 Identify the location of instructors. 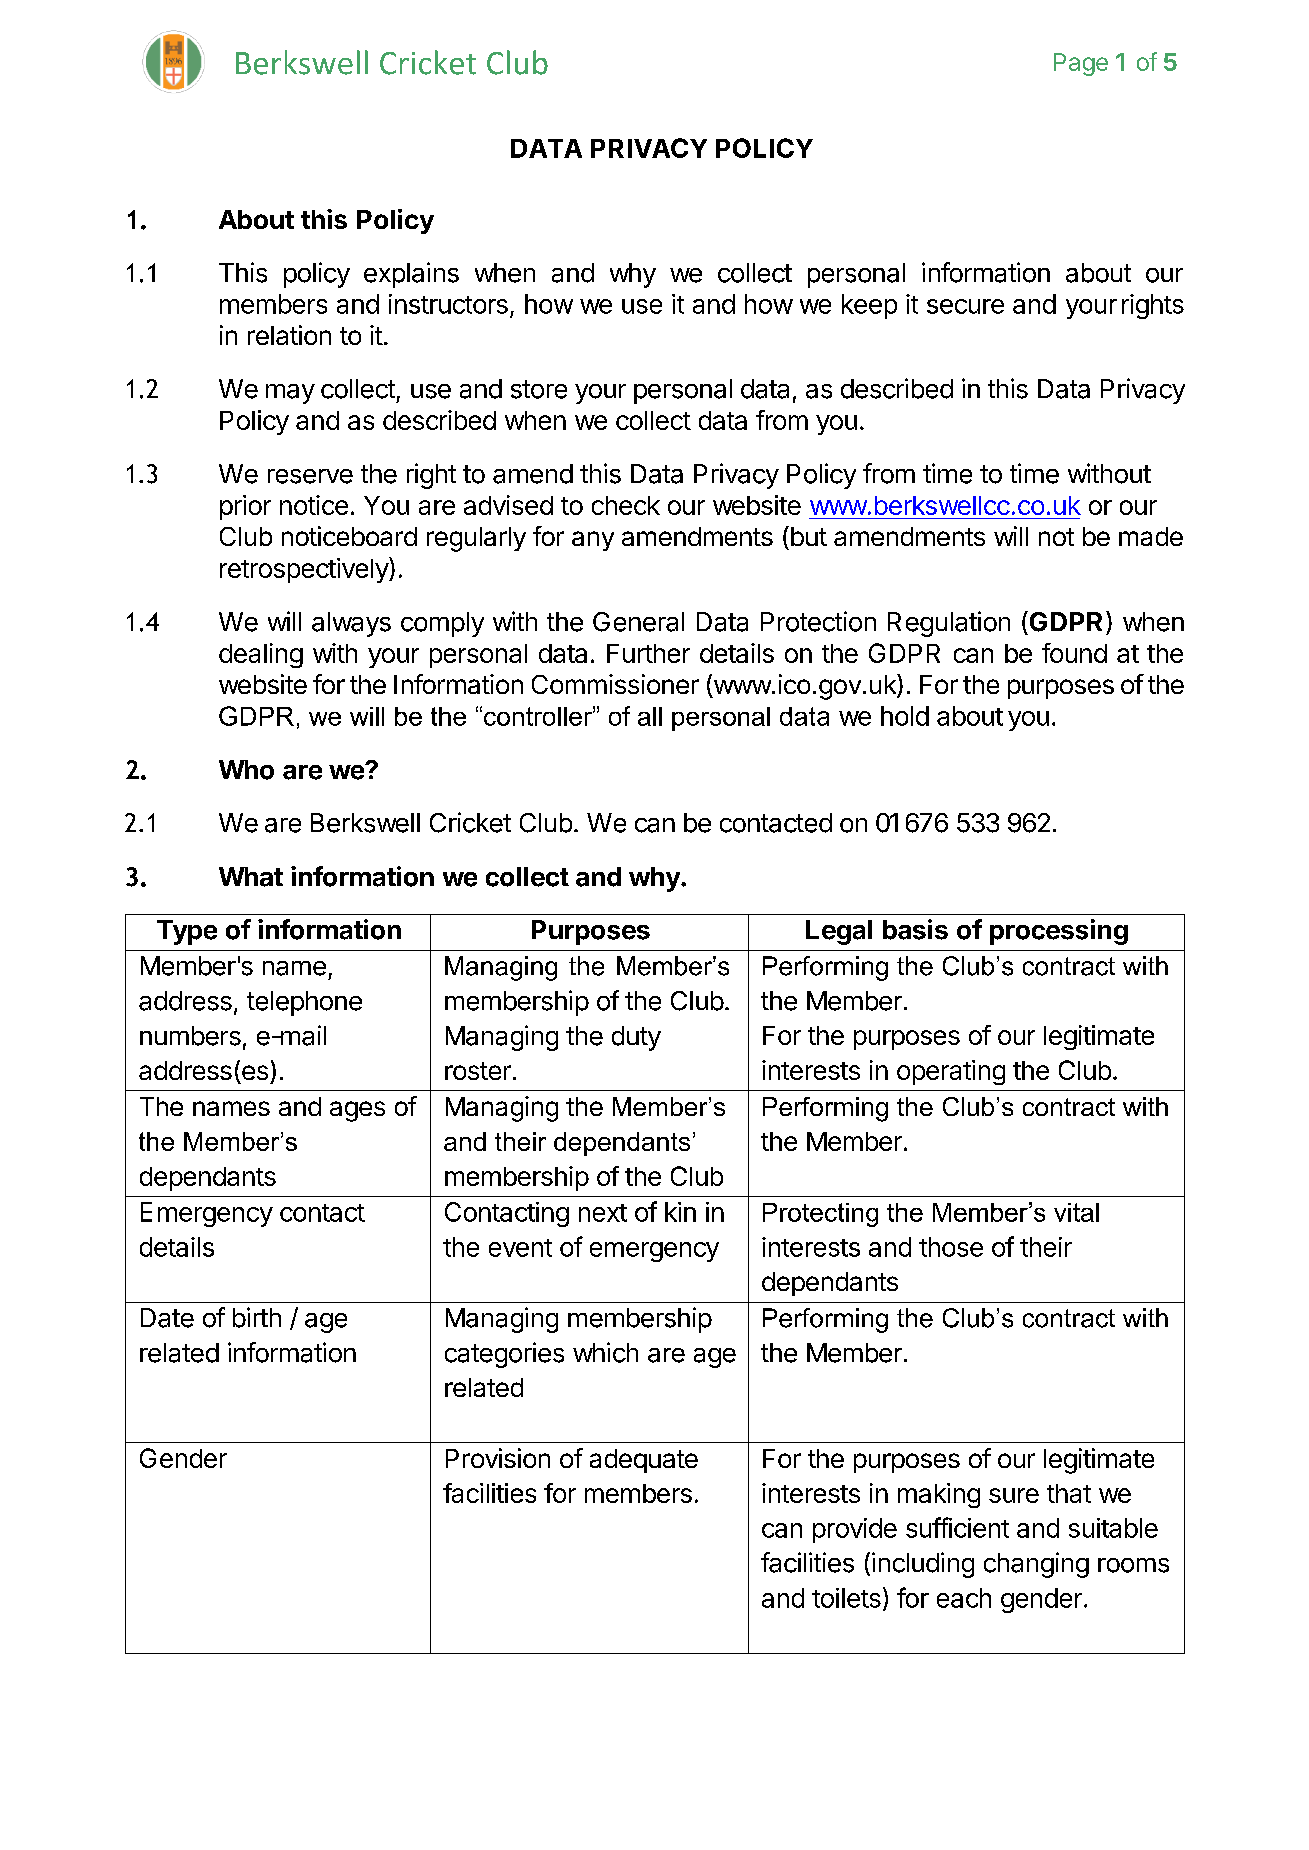
(448, 304).
